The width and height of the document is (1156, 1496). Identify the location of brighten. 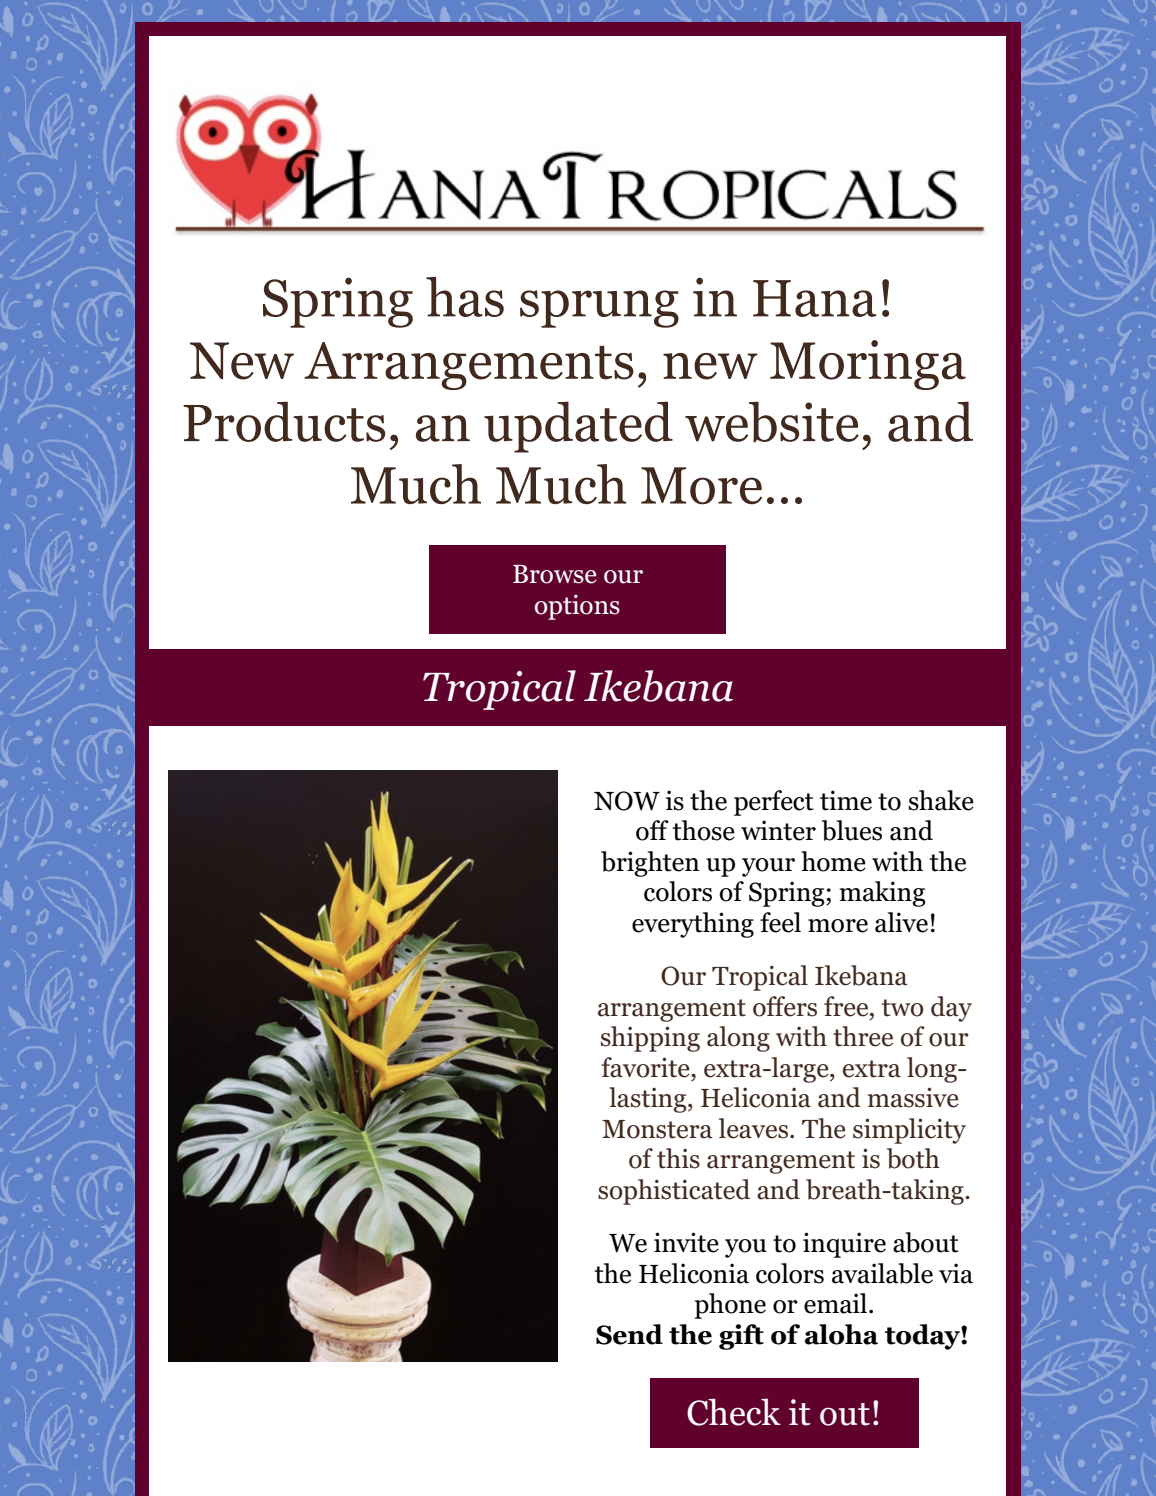
(650, 864).
